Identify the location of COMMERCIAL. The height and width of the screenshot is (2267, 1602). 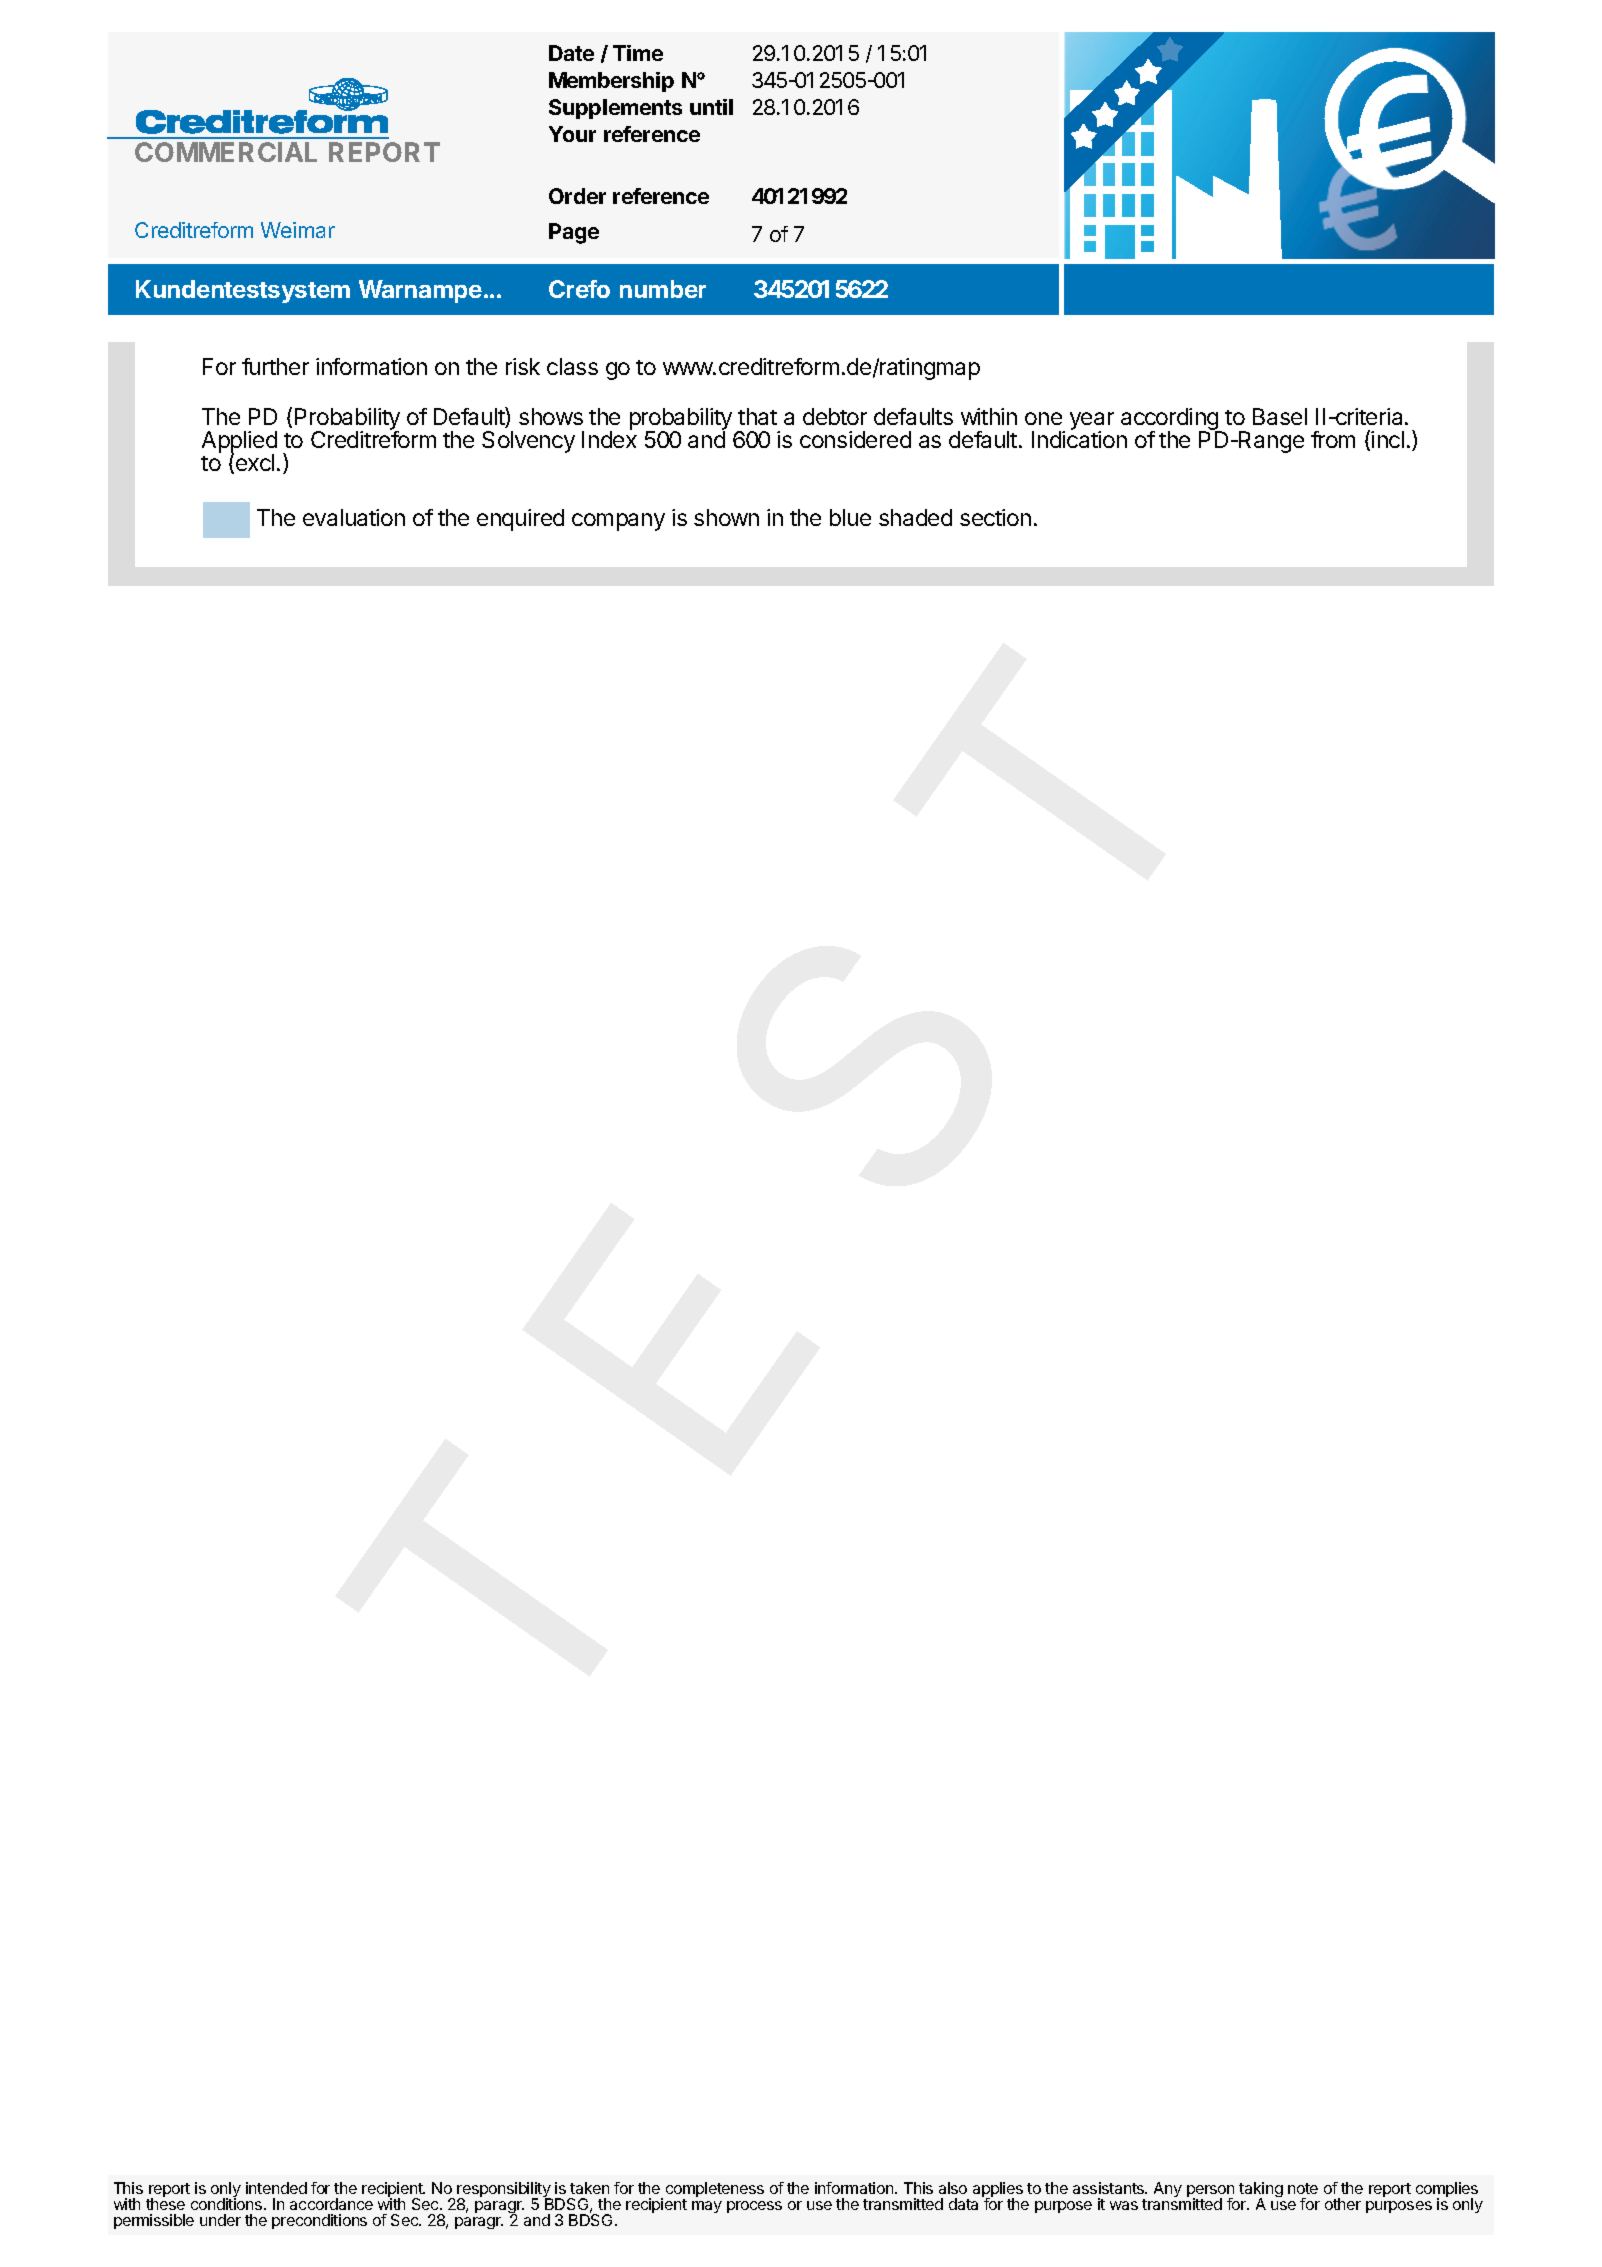
(226, 152).
